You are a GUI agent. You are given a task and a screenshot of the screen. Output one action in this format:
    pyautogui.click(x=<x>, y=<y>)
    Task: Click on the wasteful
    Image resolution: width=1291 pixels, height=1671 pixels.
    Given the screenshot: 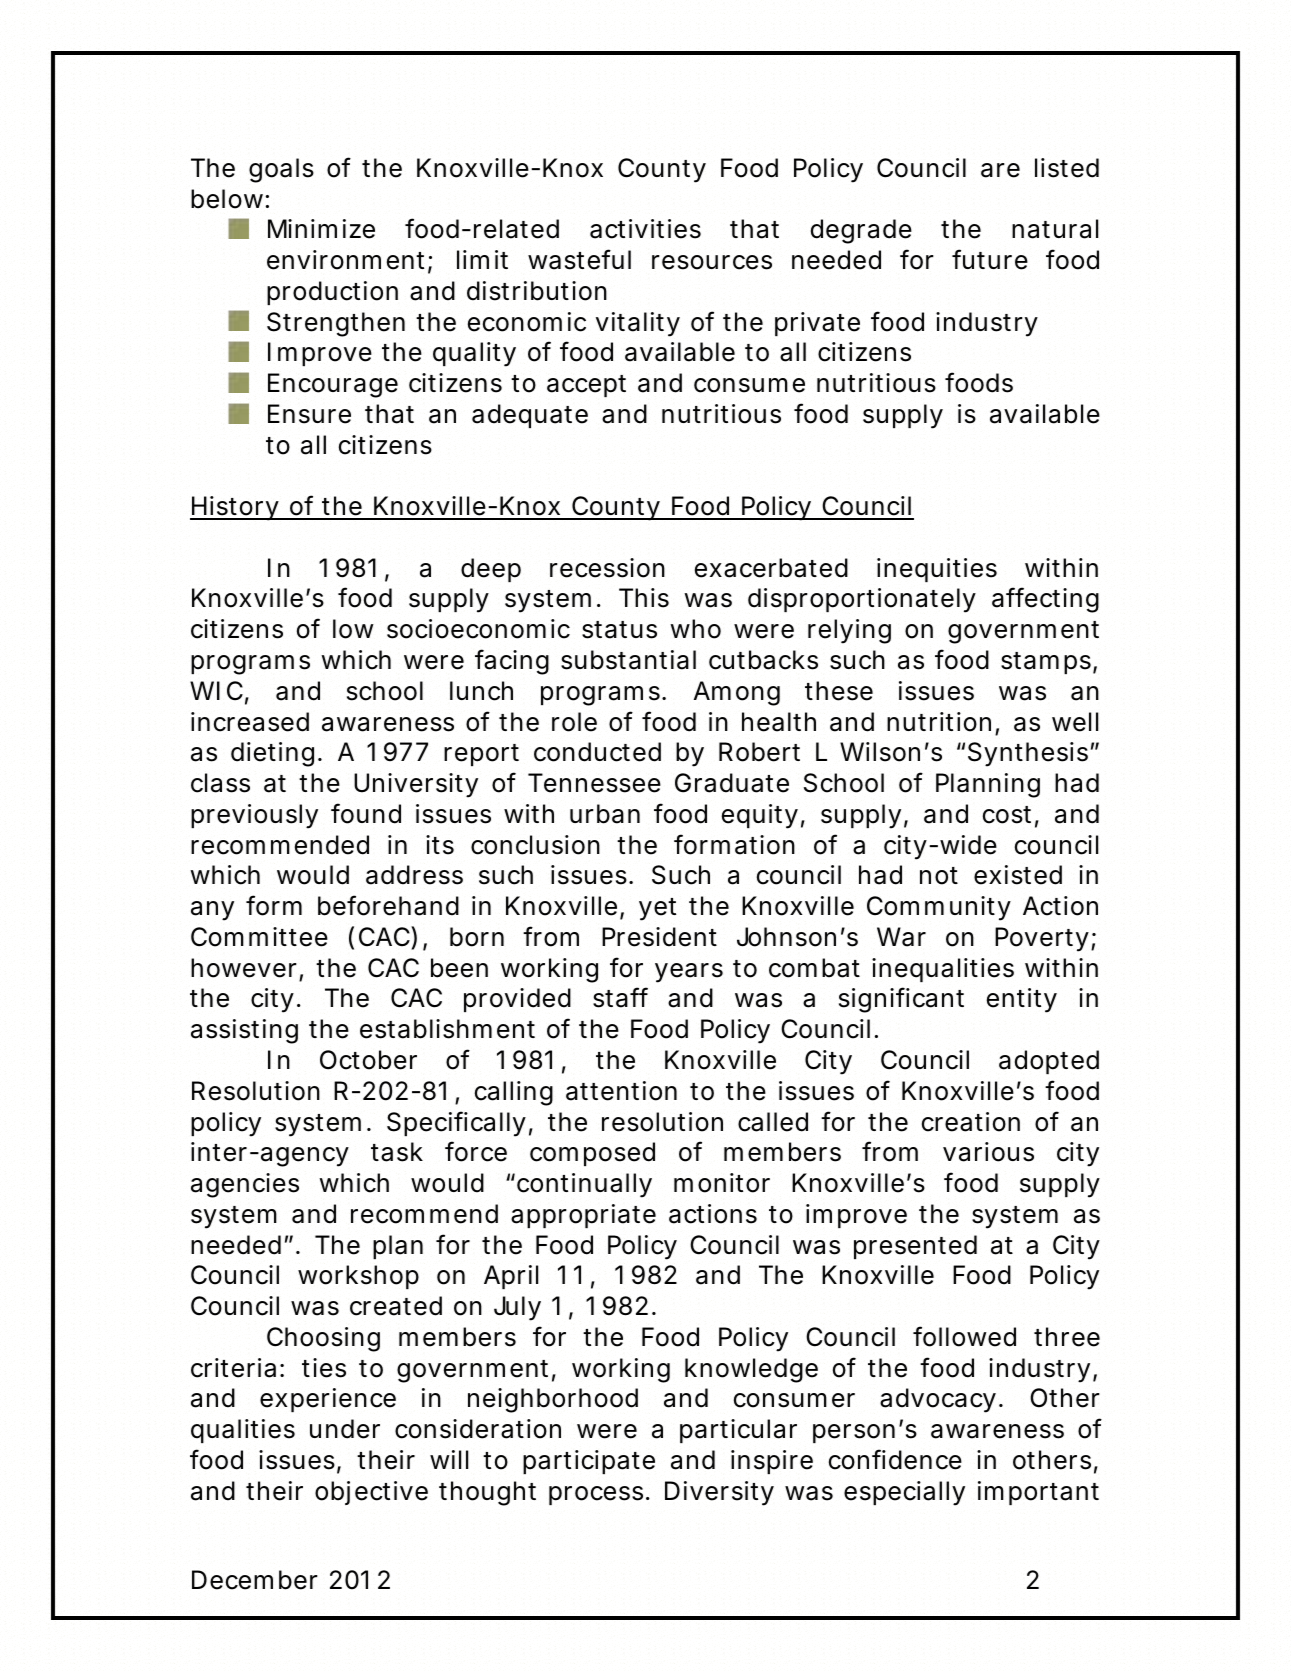 What is the action you would take?
    pyautogui.click(x=579, y=259)
